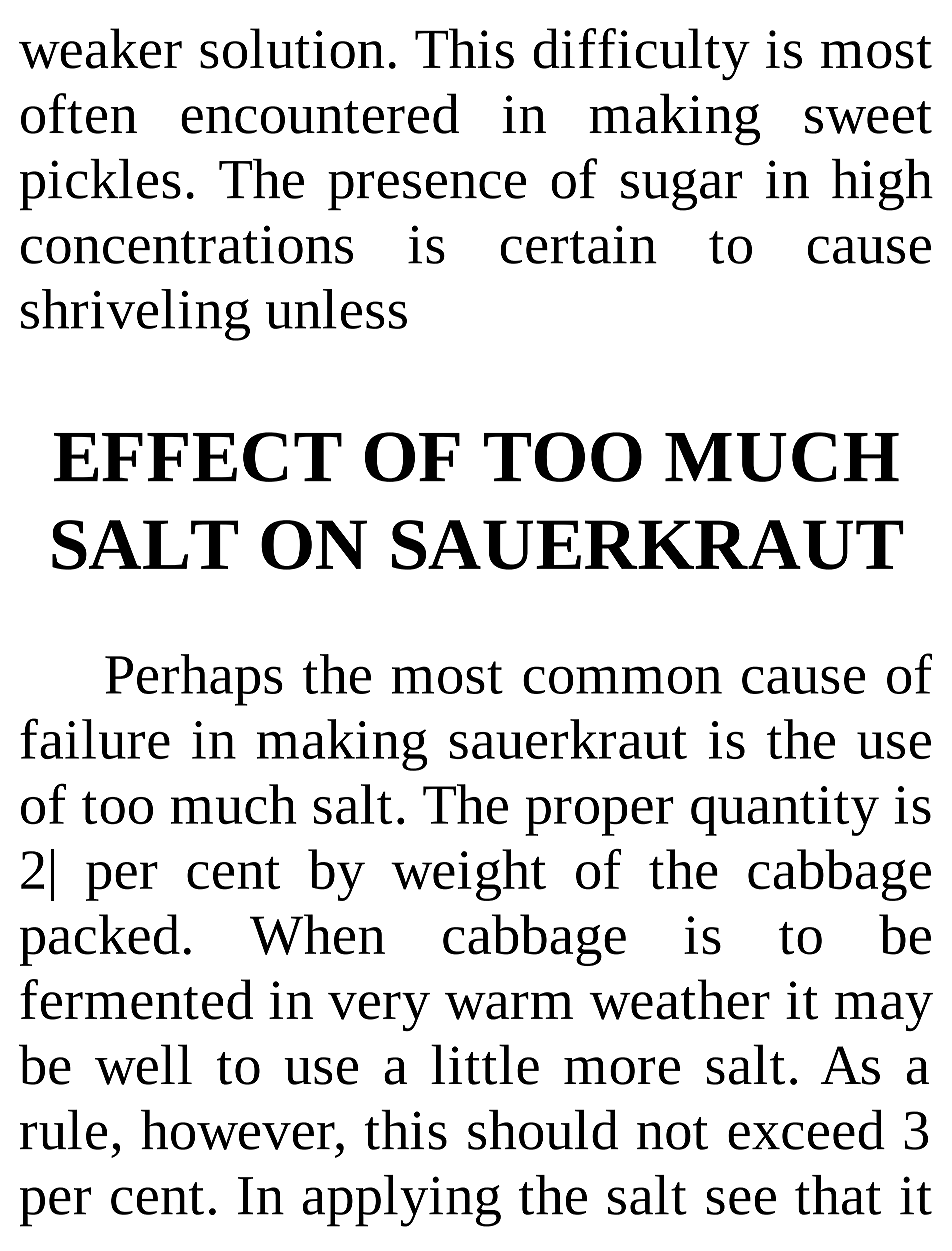 This screenshot has height=1251, width=952. I want to click on sugar, so click(681, 190).
